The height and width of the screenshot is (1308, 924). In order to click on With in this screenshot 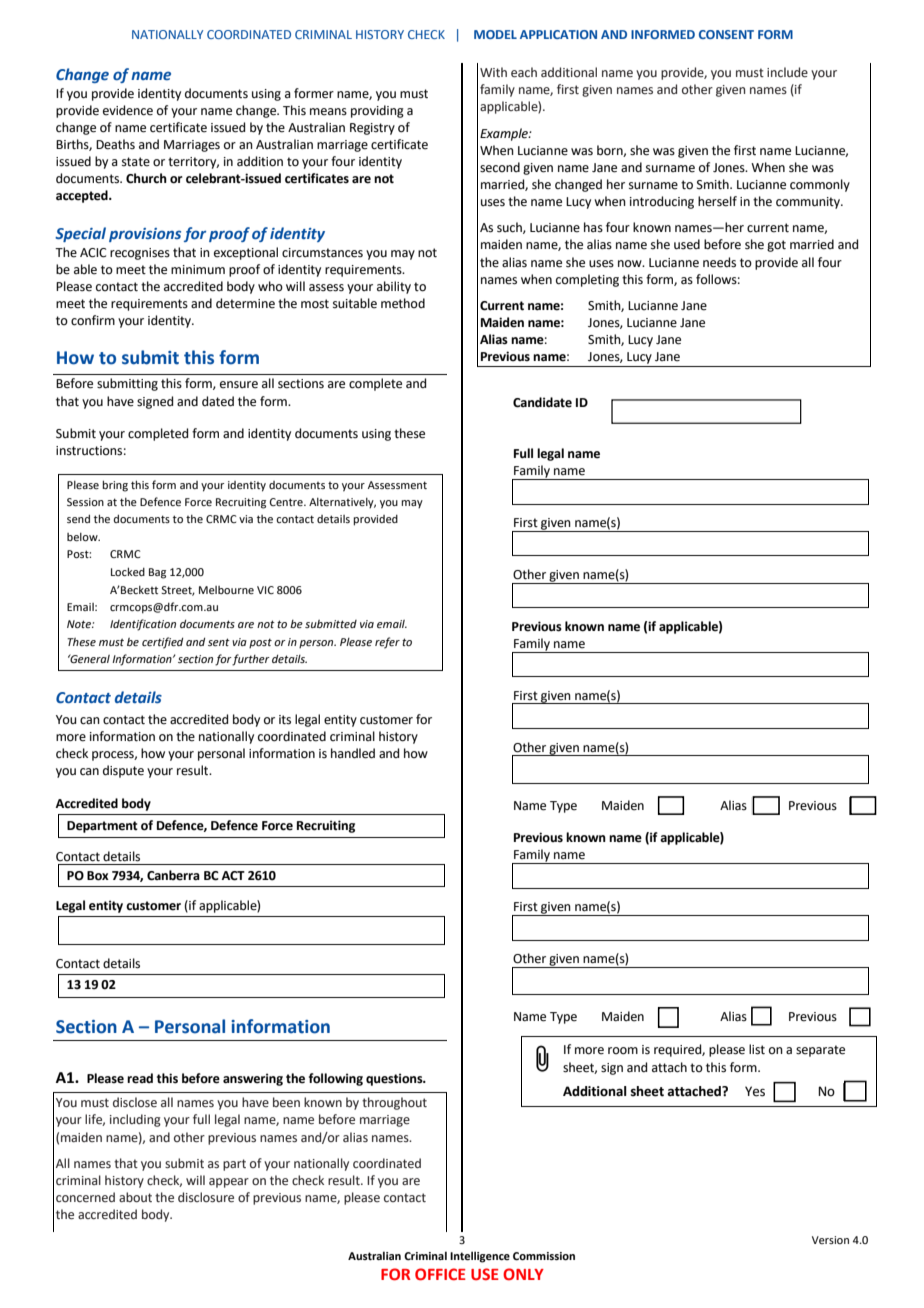, I will do `click(493, 72)`.
